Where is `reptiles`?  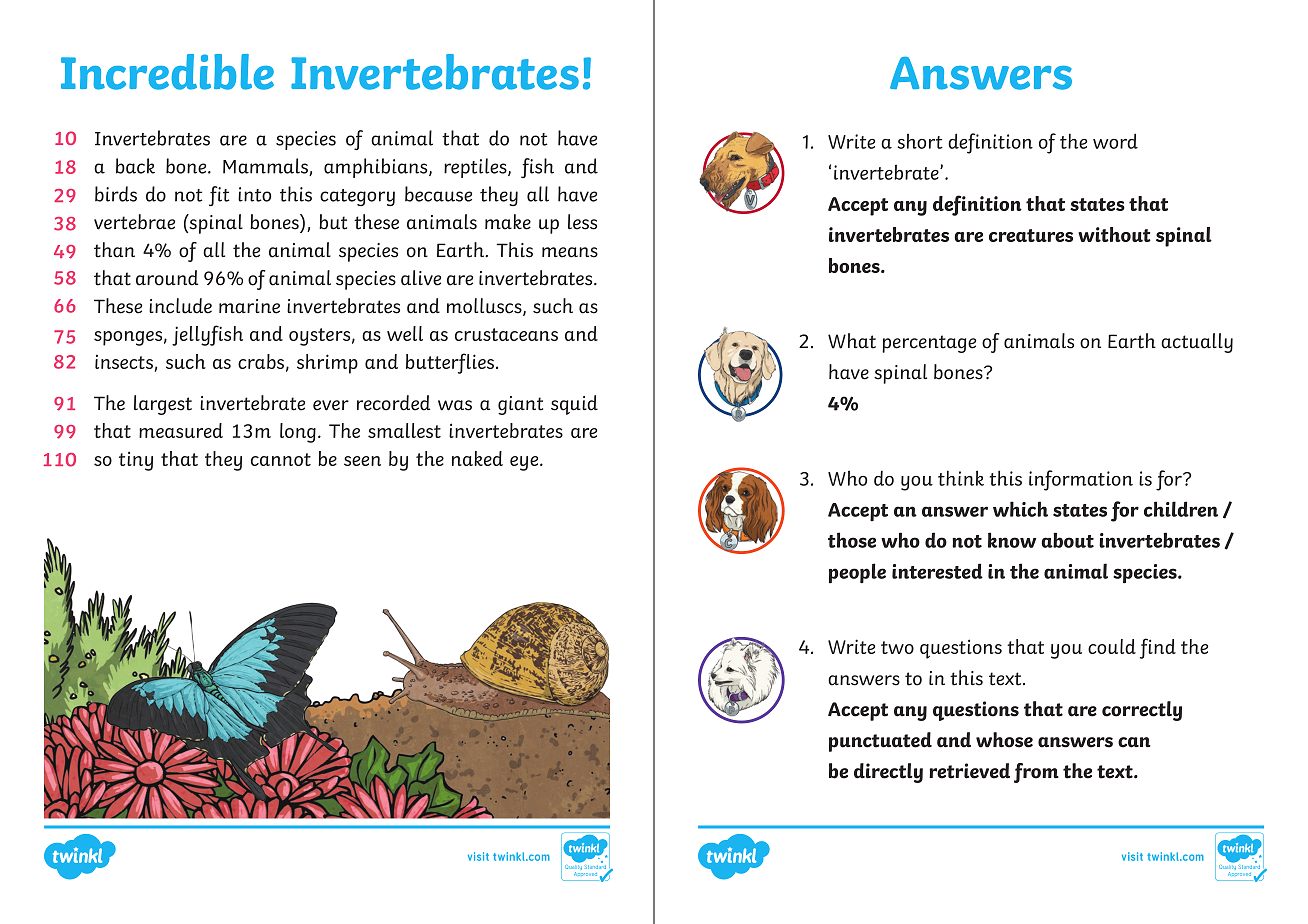 reptiles is located at coordinates (476, 168).
